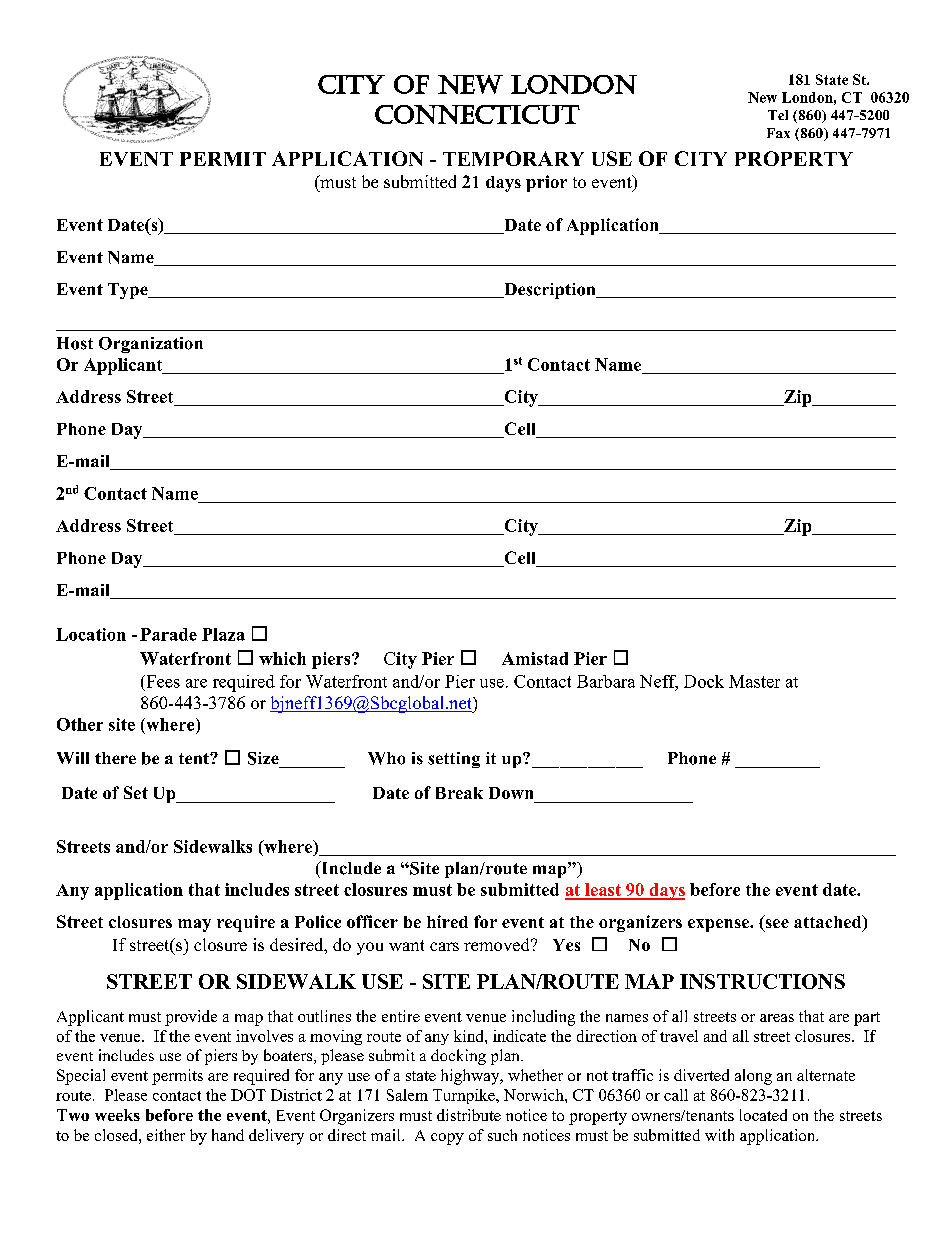  What do you see at coordinates (129, 291) in the image?
I see `Type` at bounding box center [129, 291].
